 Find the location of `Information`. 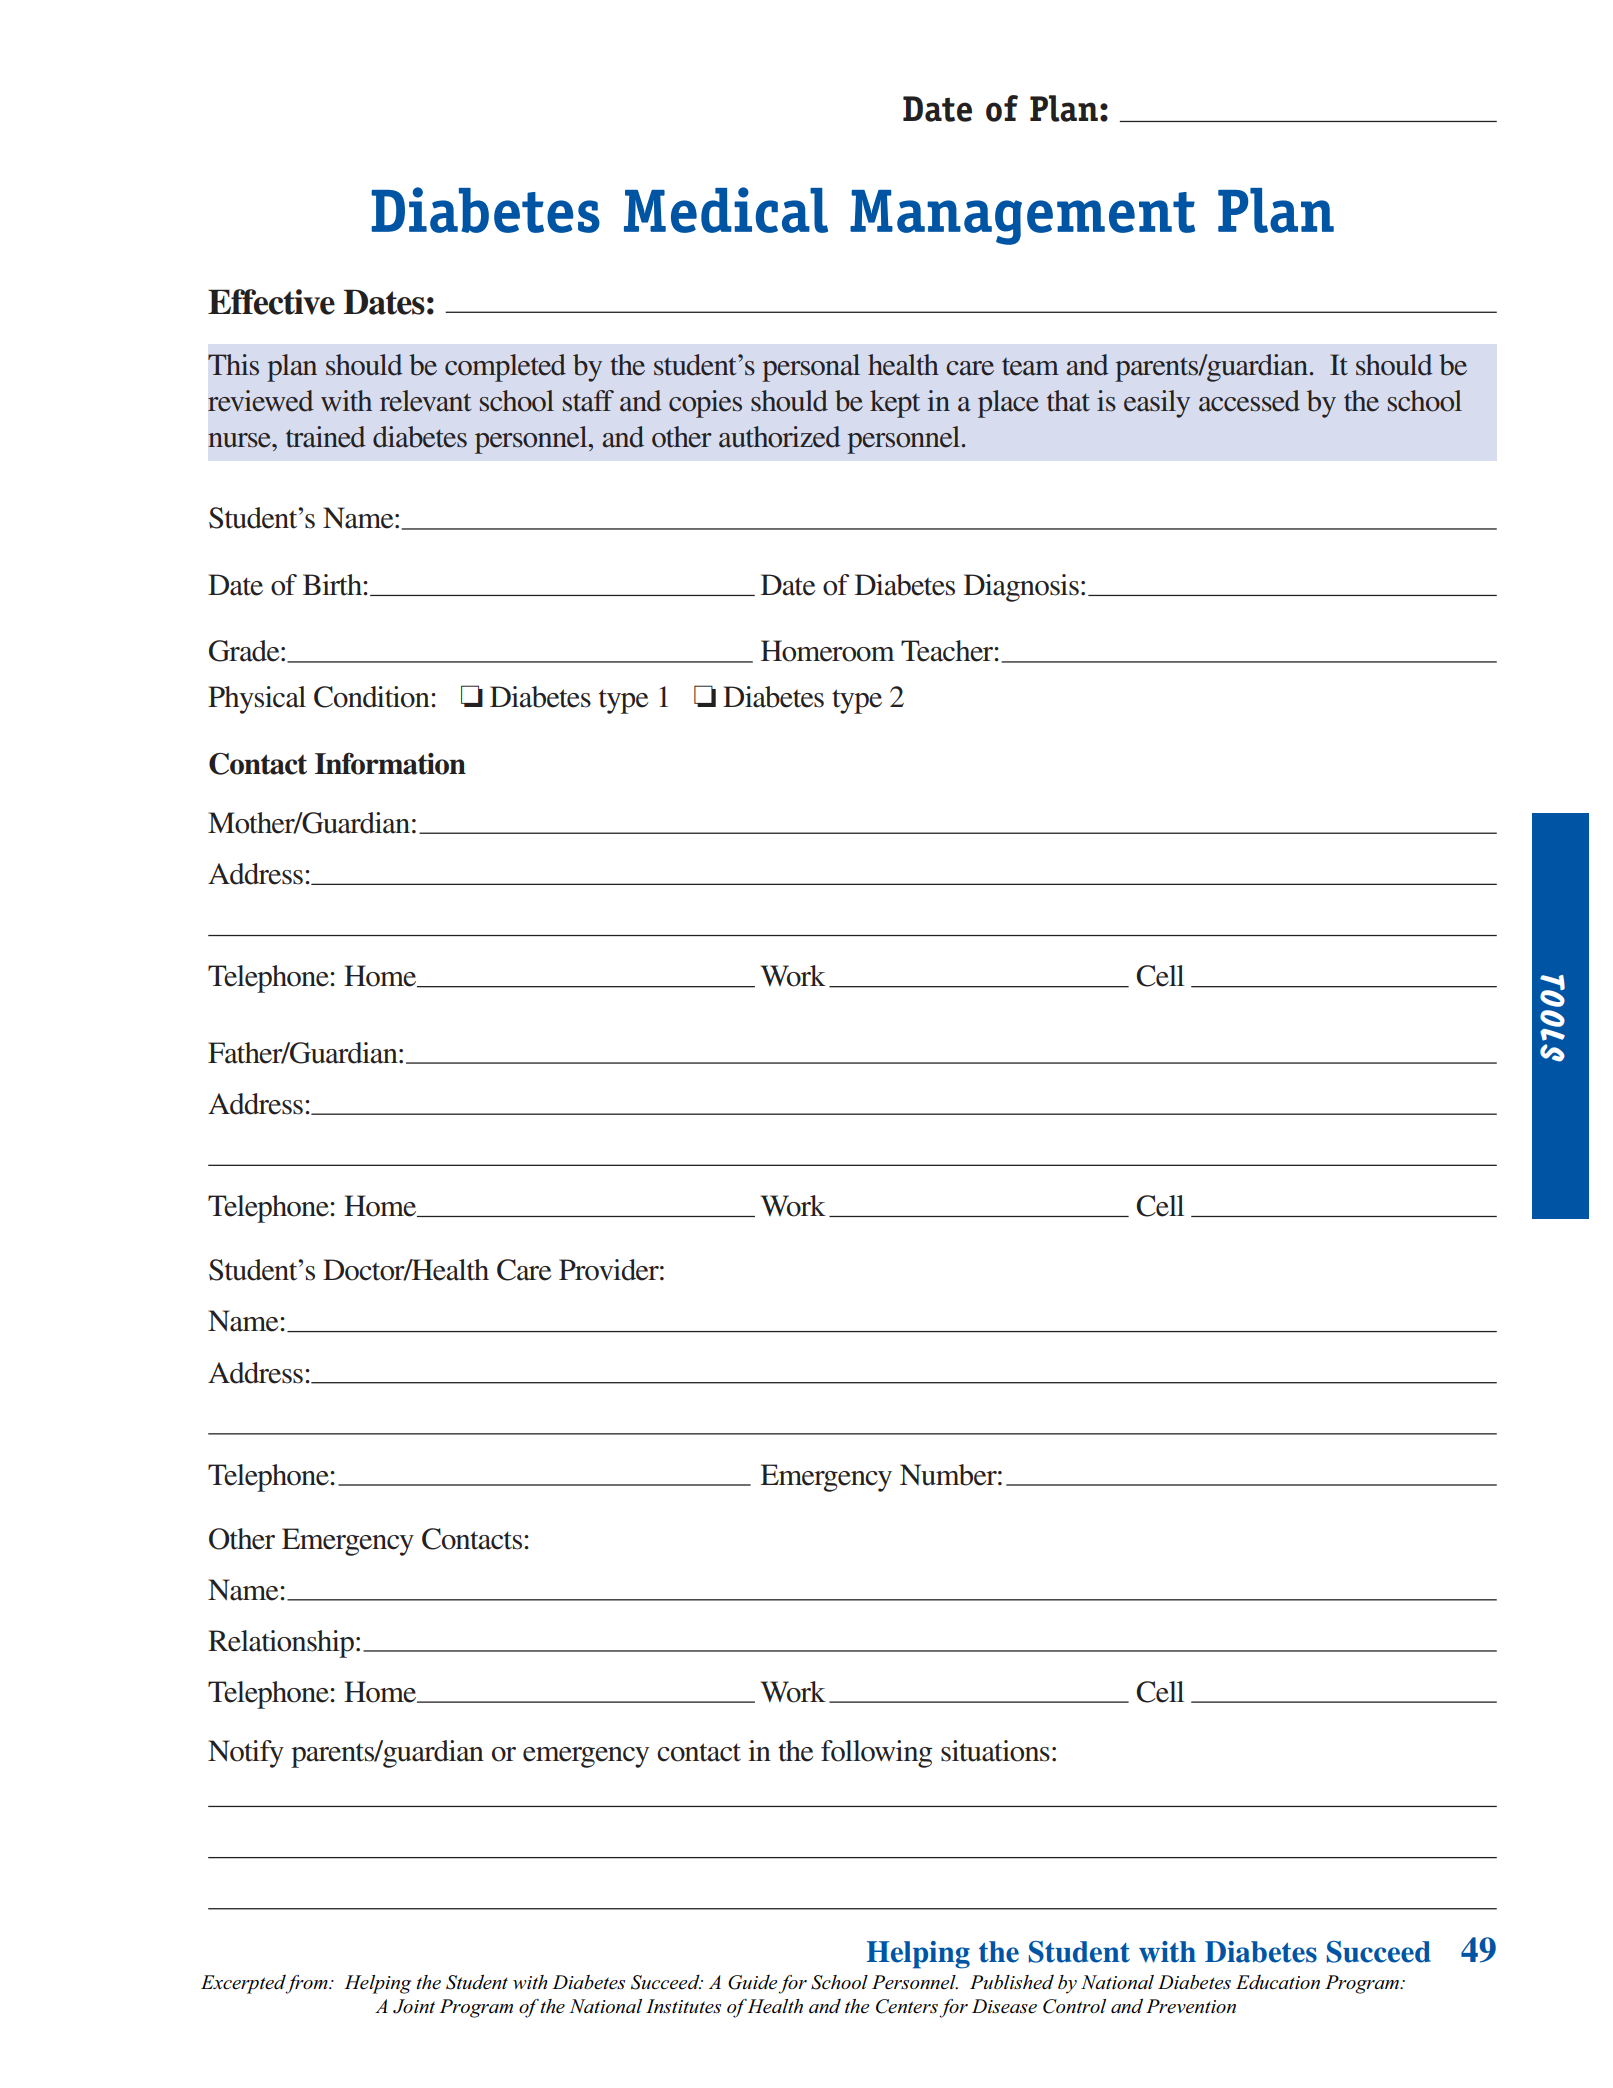

Information is located at coordinates (390, 764).
